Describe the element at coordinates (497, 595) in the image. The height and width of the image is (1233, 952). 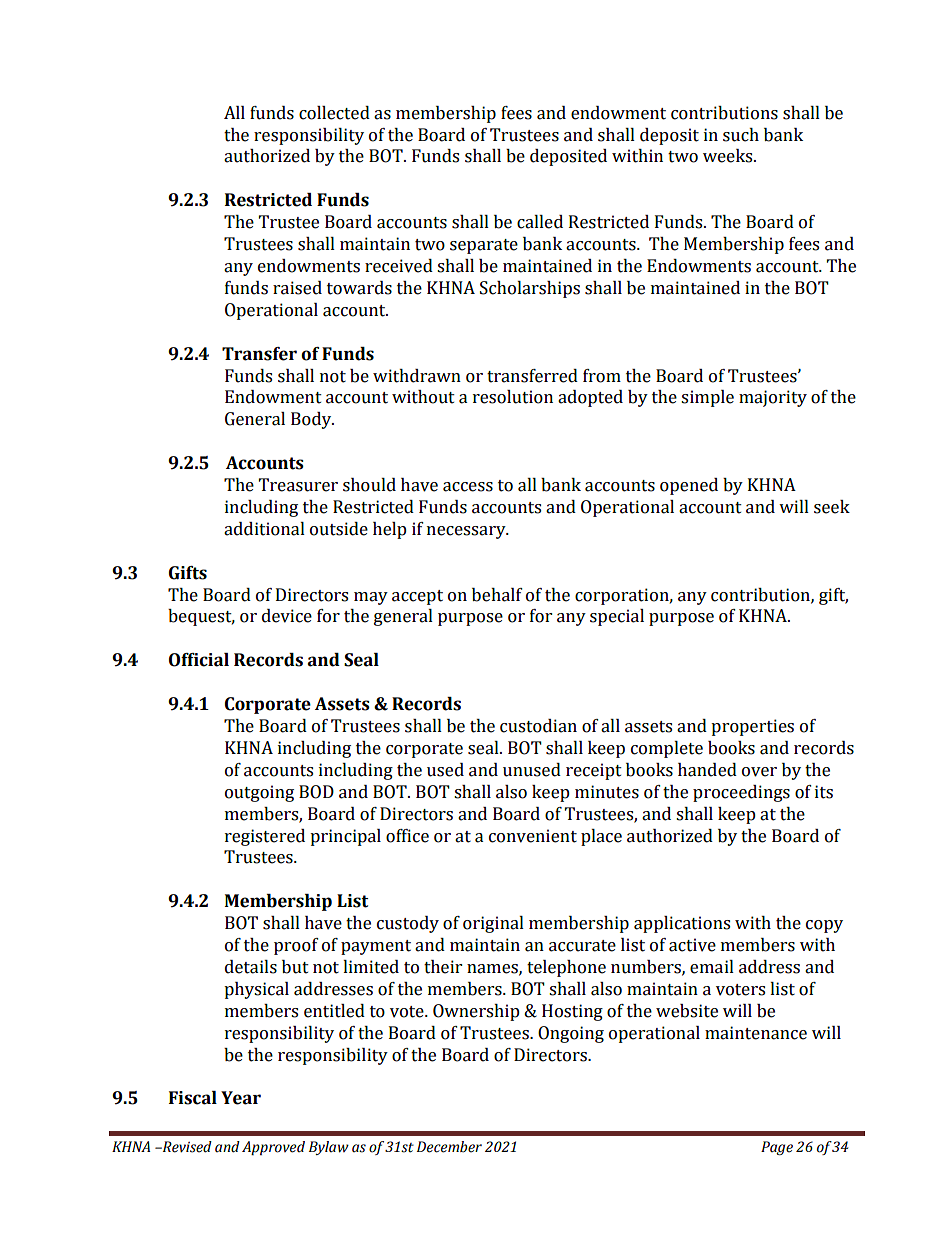
I see `behalf` at that location.
